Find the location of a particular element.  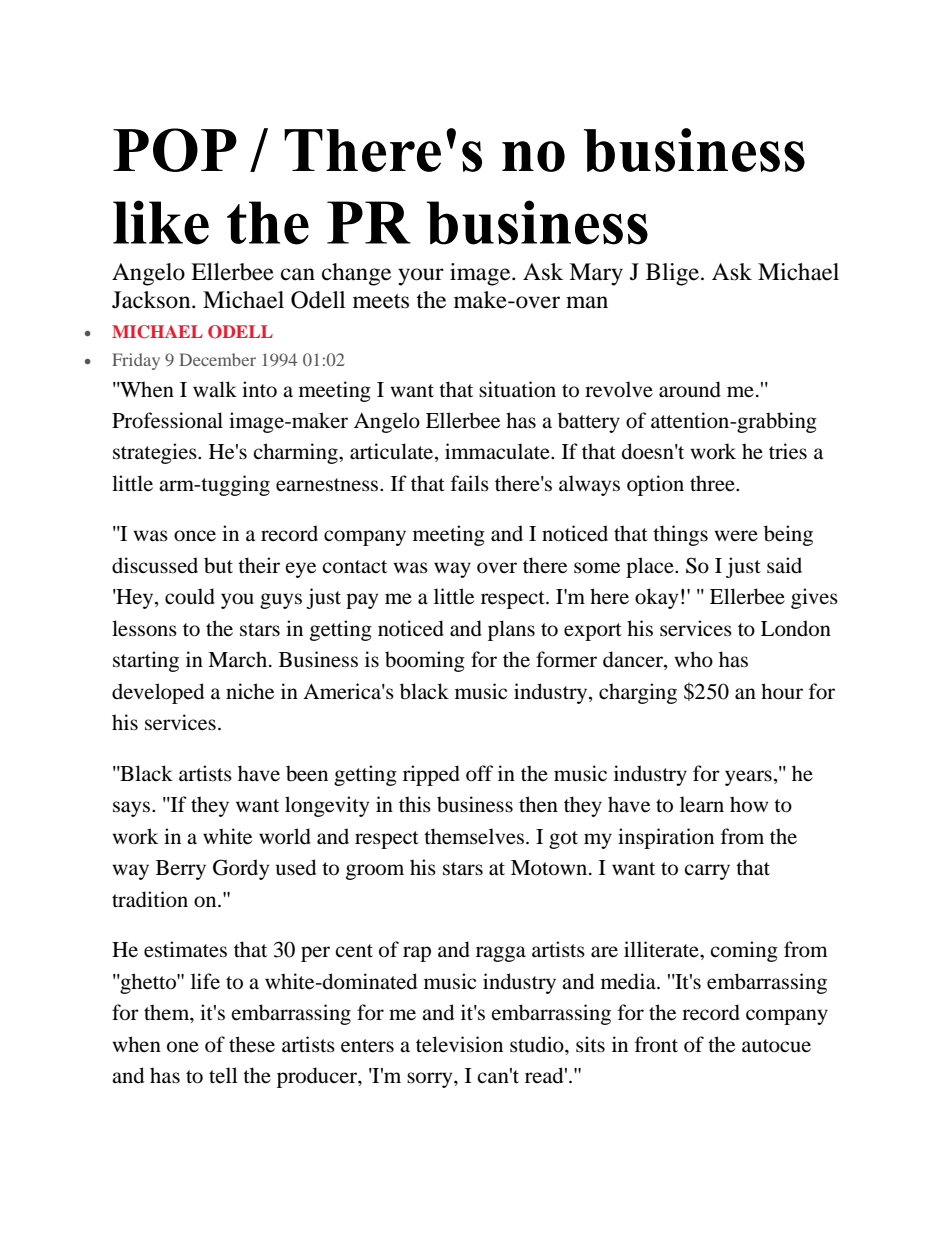

one is located at coordinates (183, 1047).
